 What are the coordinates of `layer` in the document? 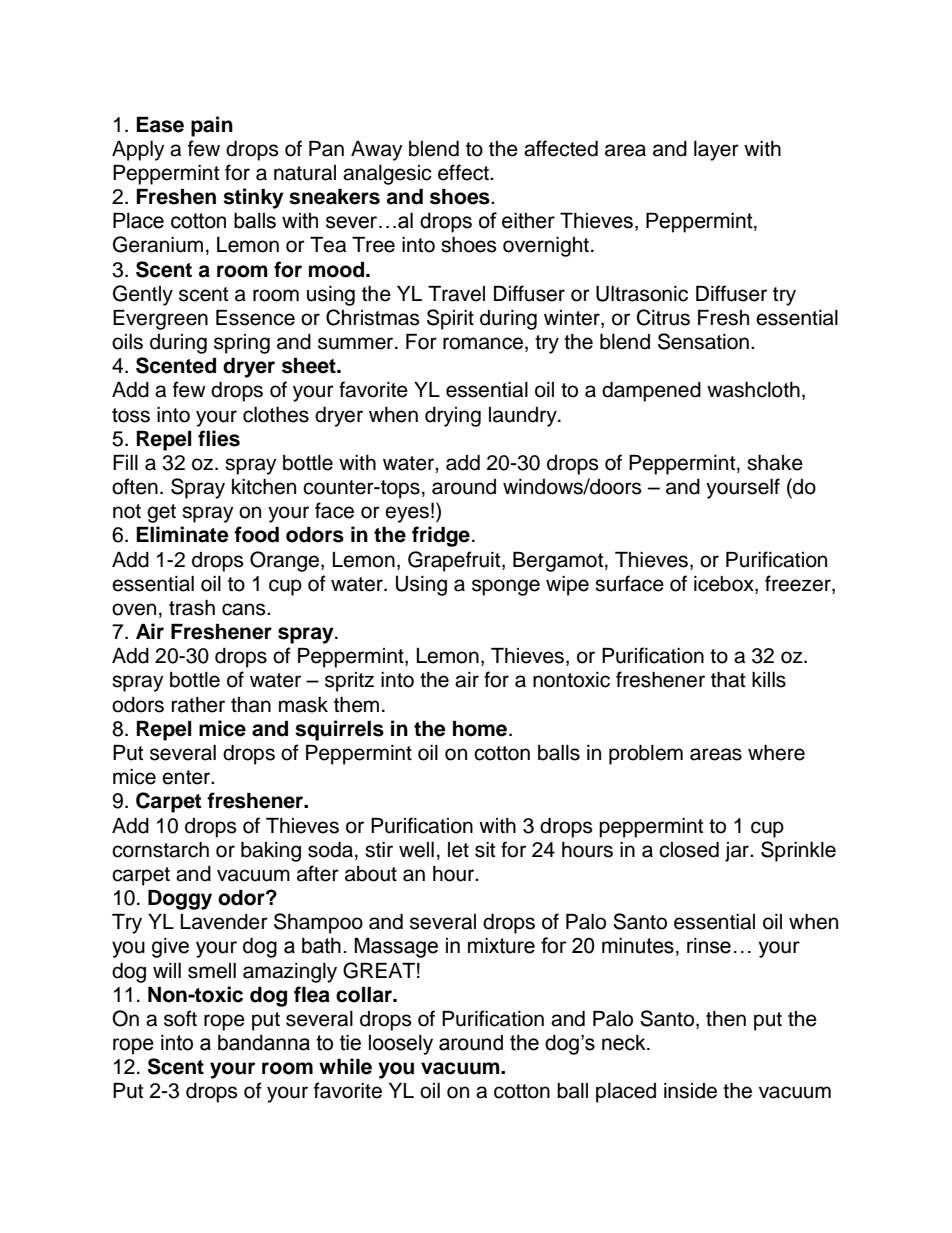 It's located at (716, 151).
